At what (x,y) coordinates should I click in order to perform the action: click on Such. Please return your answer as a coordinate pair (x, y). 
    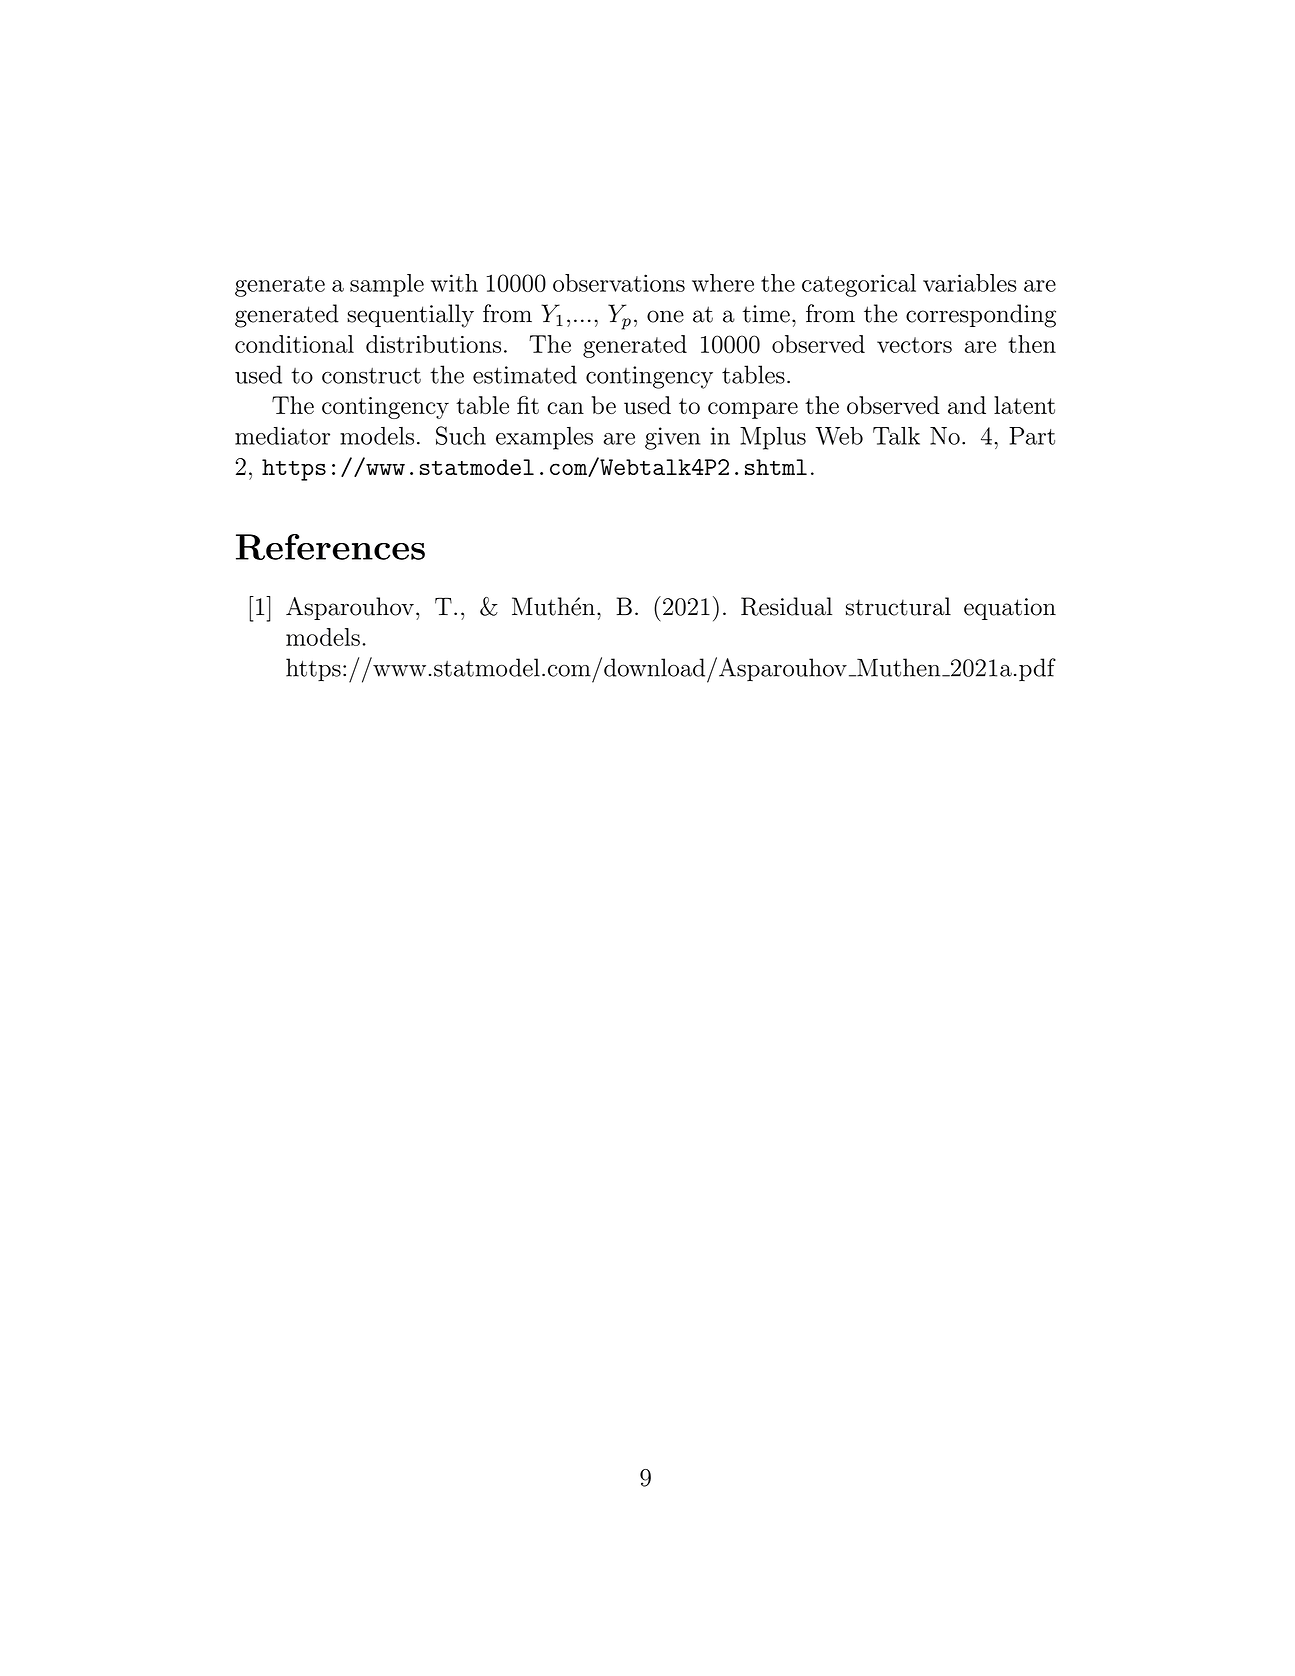
    Looking at the image, I should click on (461, 435).
